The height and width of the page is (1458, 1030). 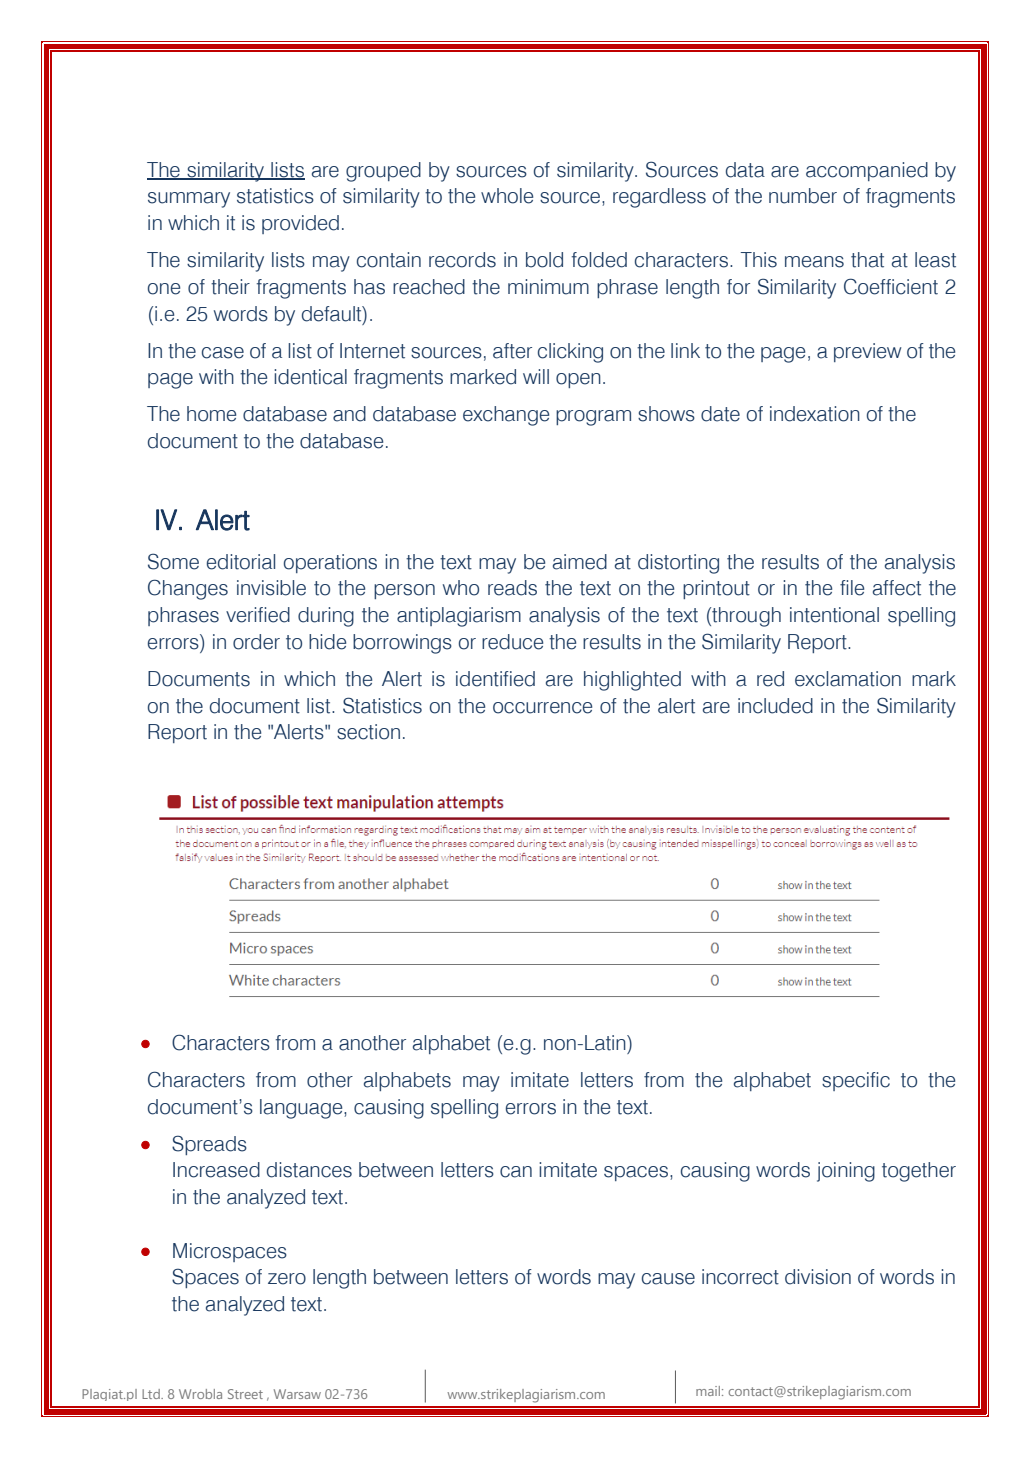 I want to click on whole, so click(x=507, y=196).
